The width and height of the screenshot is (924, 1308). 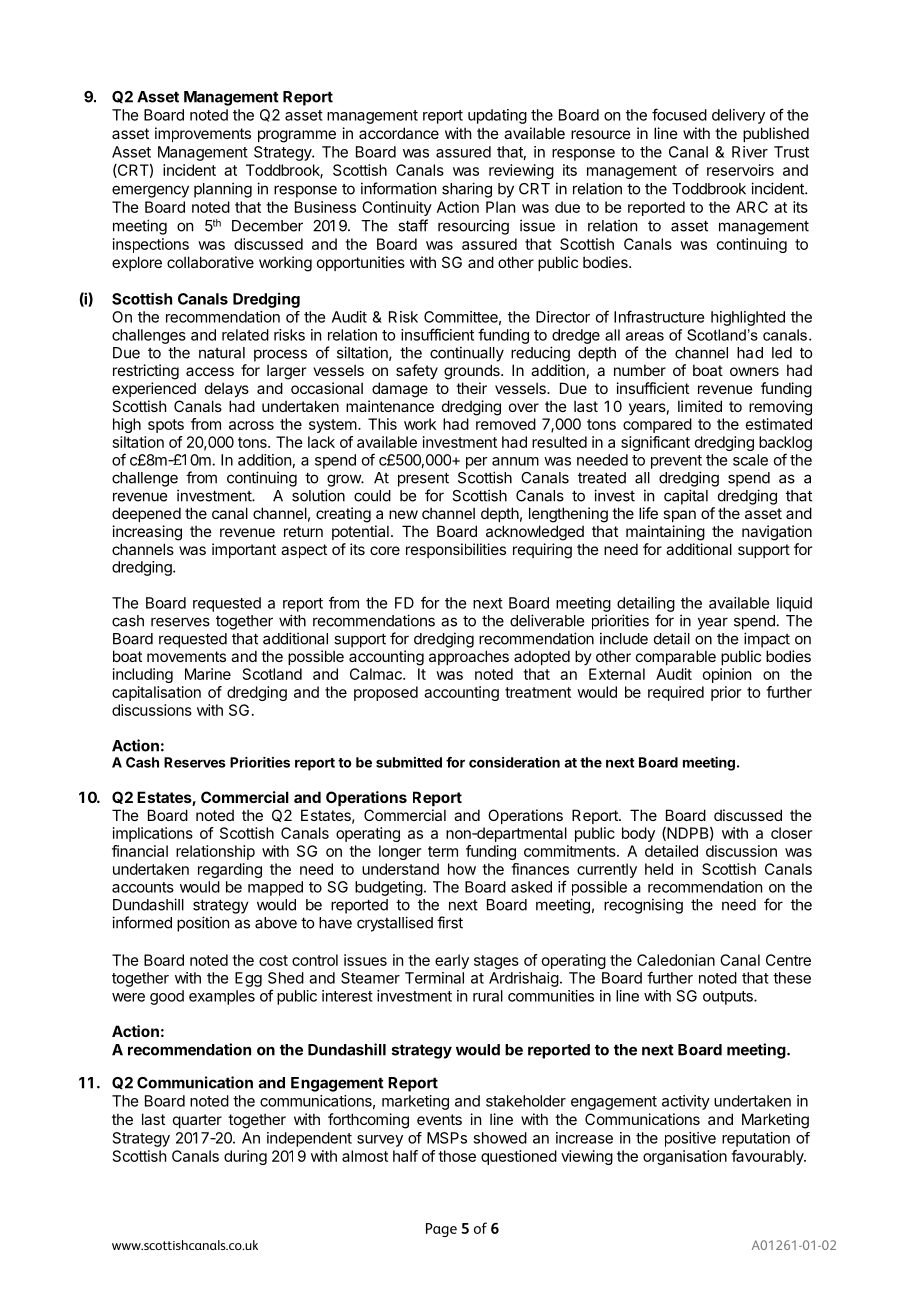 What do you see at coordinates (222, 353) in the screenshot?
I see `natural` at bounding box center [222, 353].
